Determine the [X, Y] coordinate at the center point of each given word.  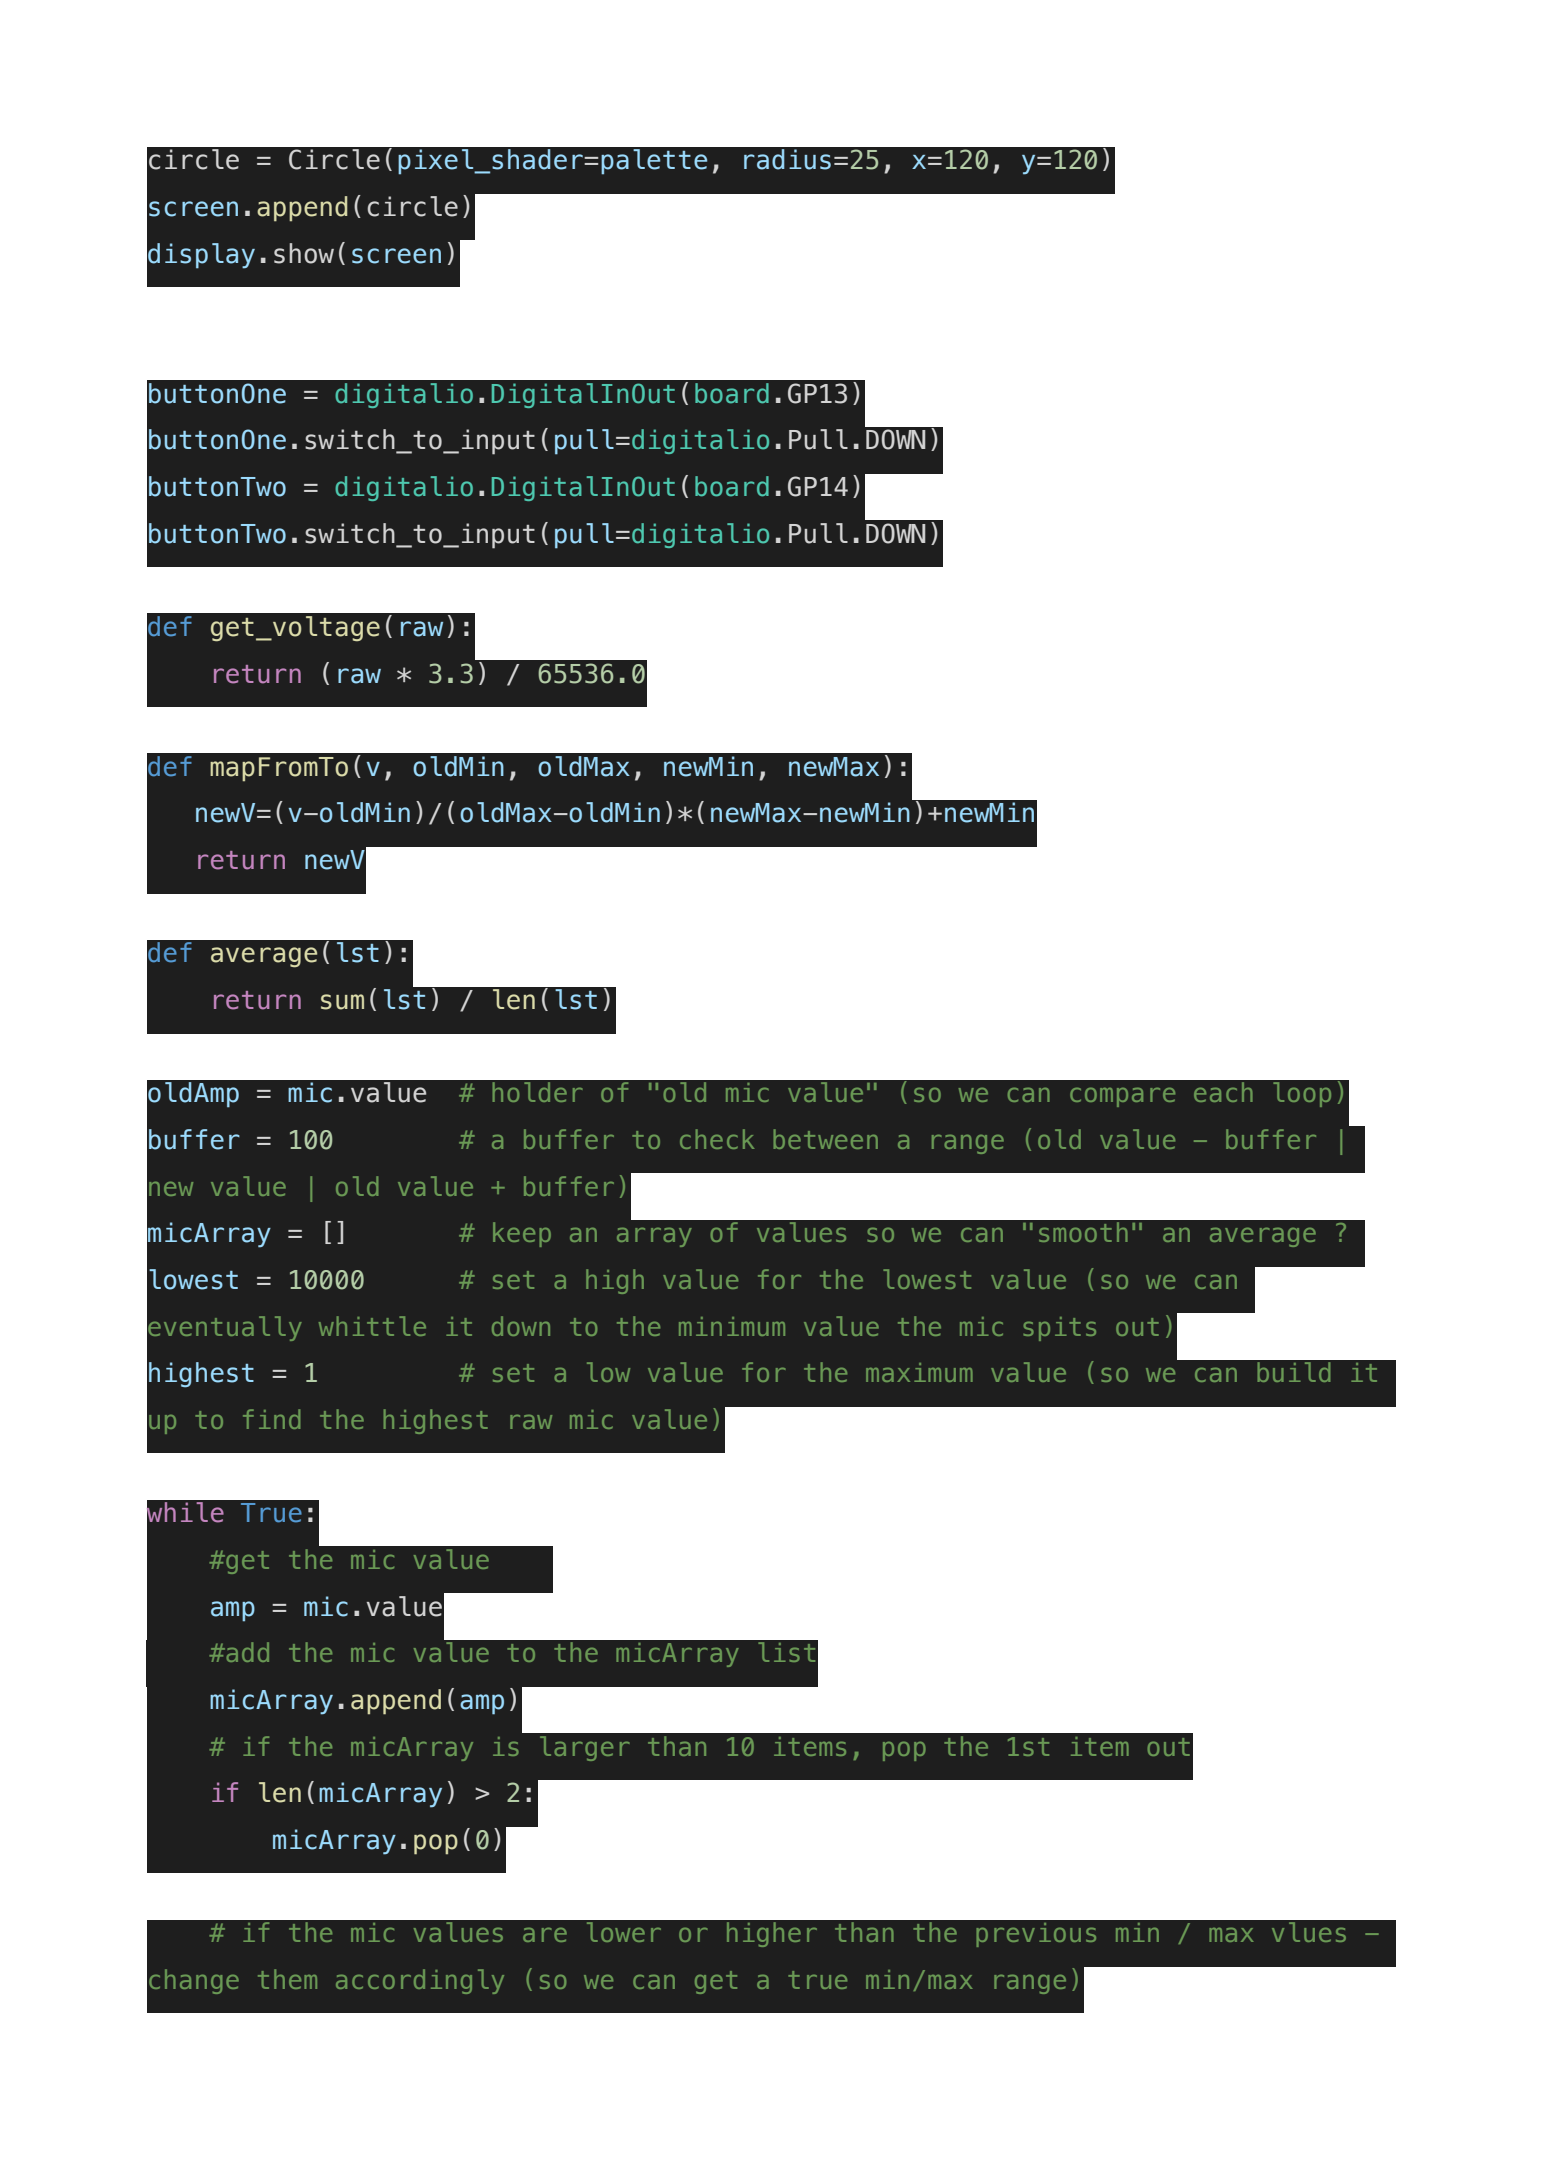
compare [1122, 1097]
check [717, 1139]
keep [522, 1234]
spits [1059, 1329]
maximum [919, 1372]
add [246, 1652]
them [287, 1979]
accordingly [420, 1981]
